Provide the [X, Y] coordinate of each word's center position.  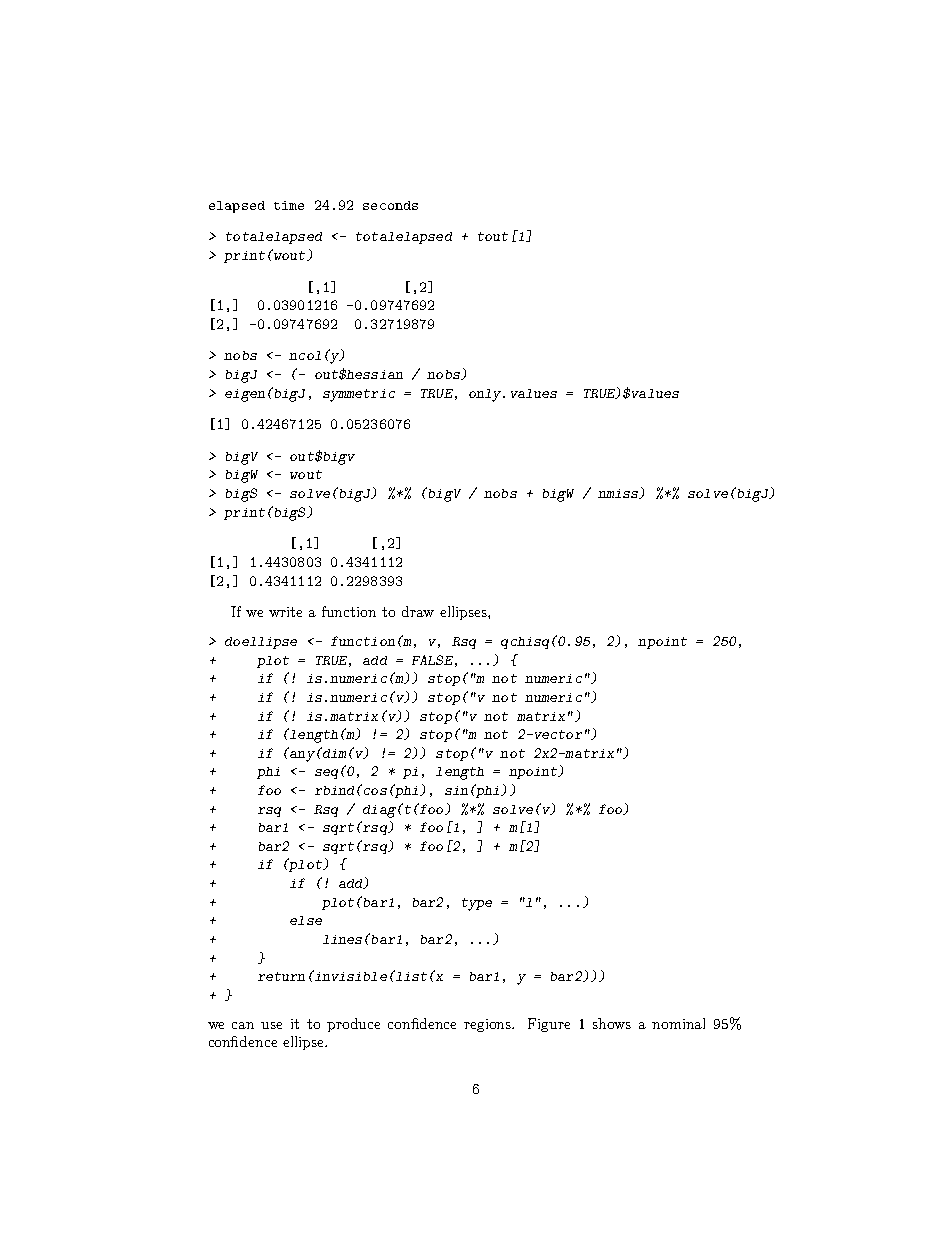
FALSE [432, 660]
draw [418, 611]
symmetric [359, 395]
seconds [390, 205]
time [289, 205]
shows [612, 1023]
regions [489, 1025]
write [285, 612]
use [271, 1025]
